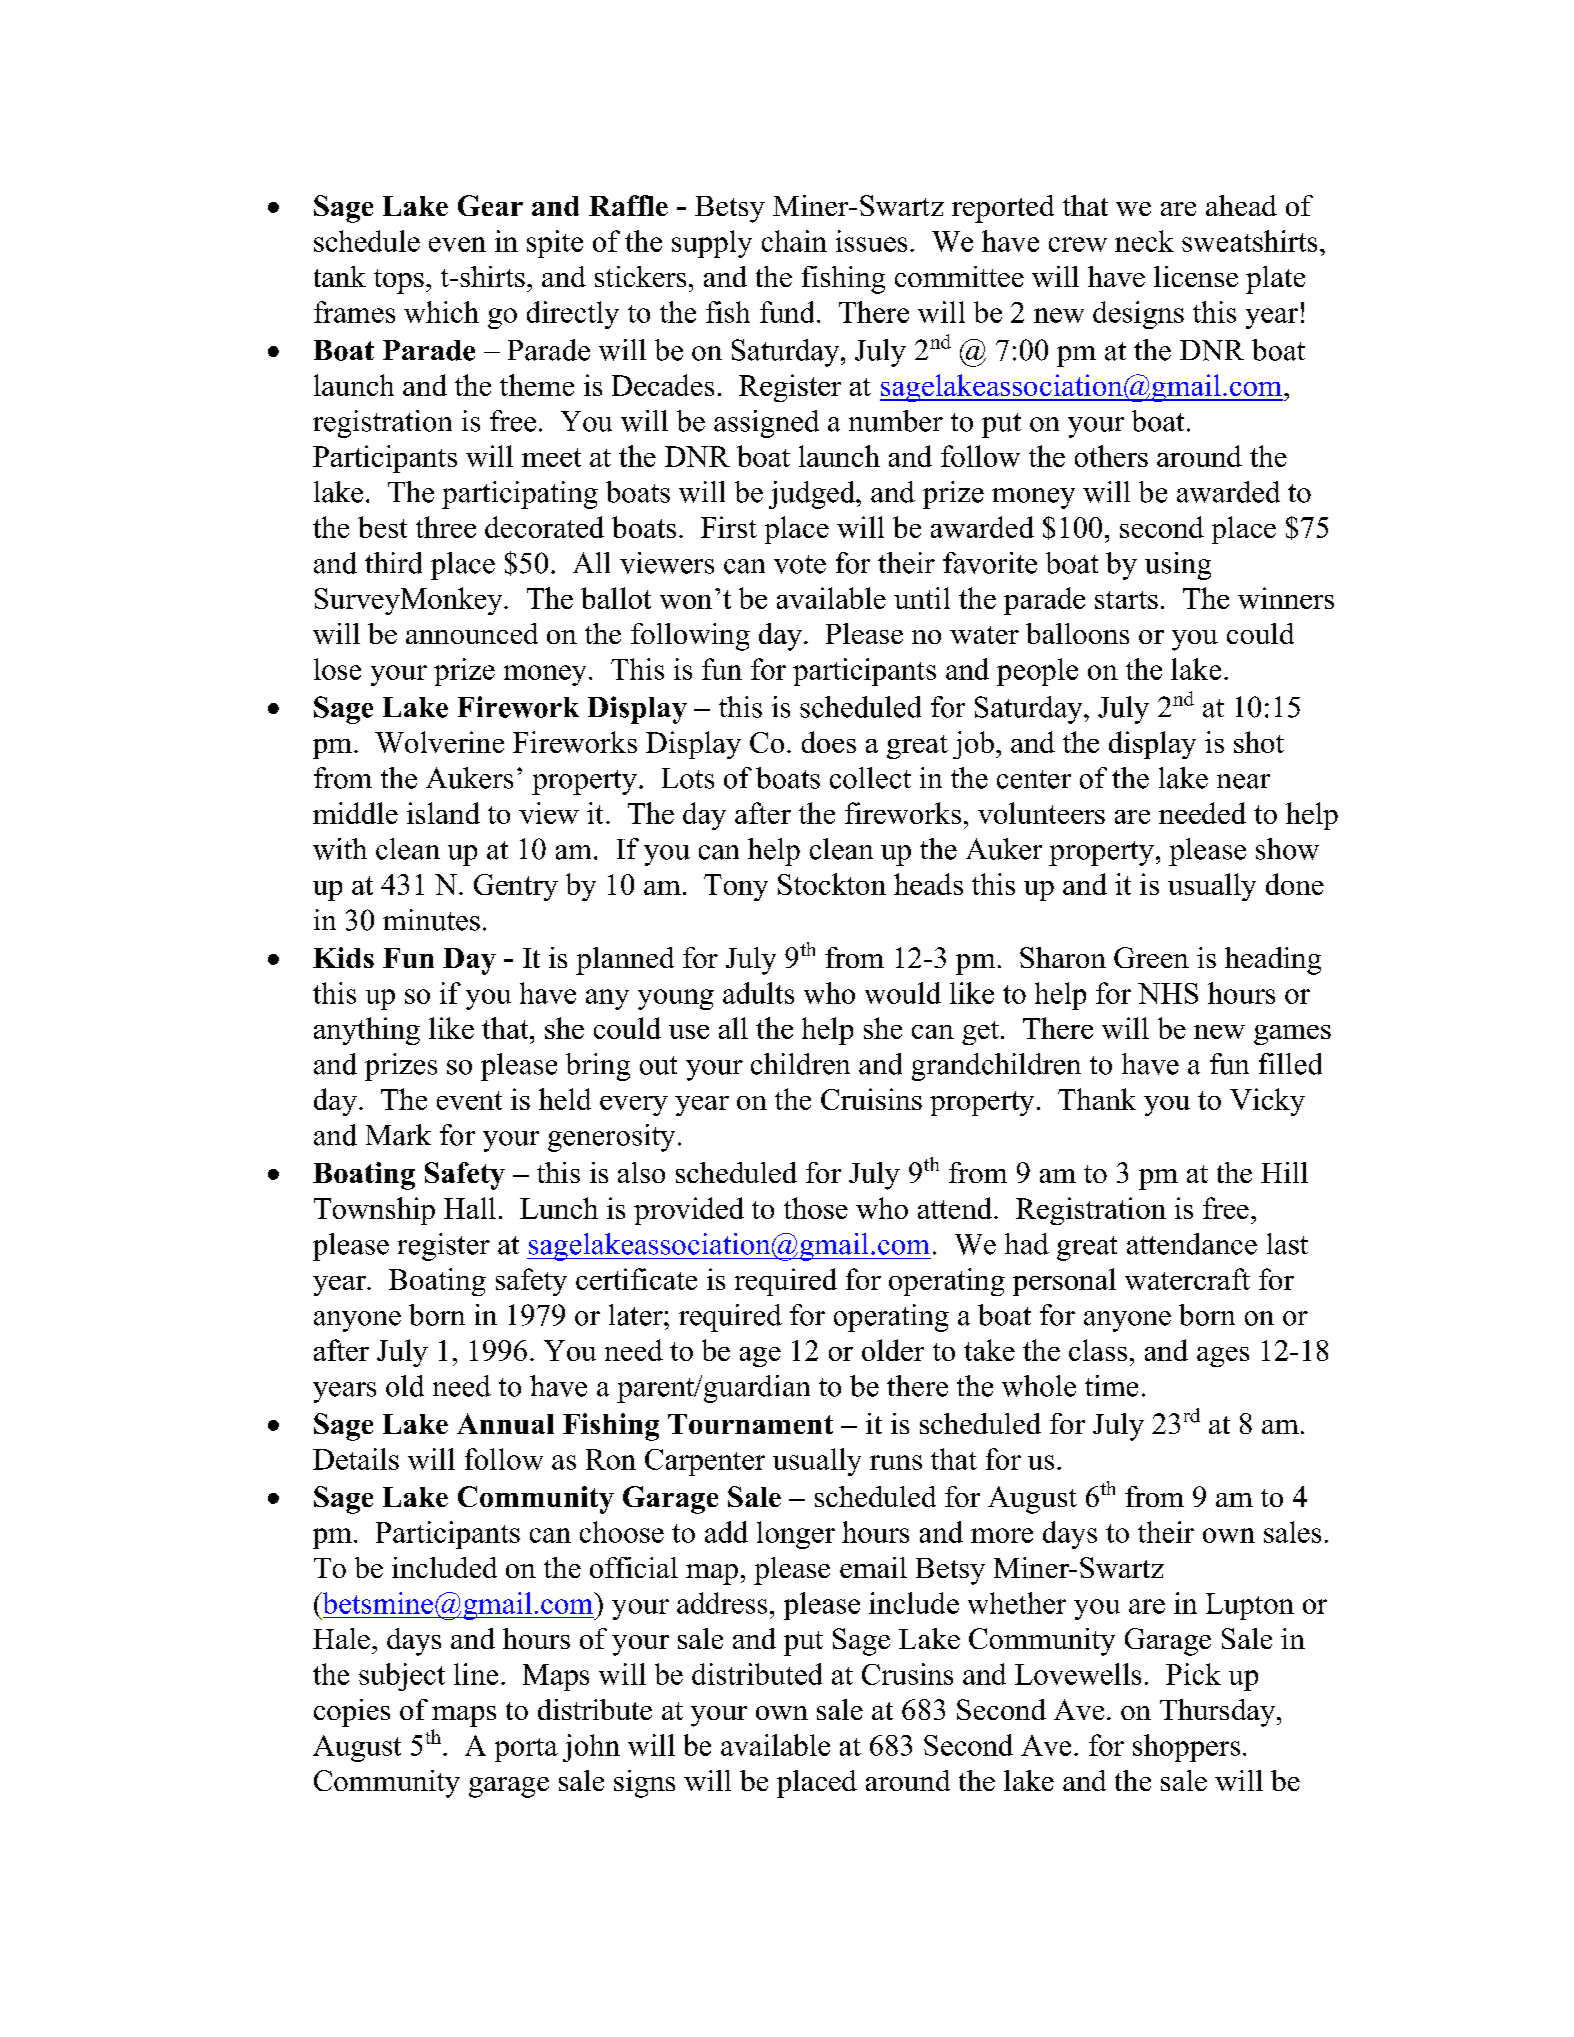  What do you see at coordinates (1168, 993) in the document?
I see `NHS` at bounding box center [1168, 993].
